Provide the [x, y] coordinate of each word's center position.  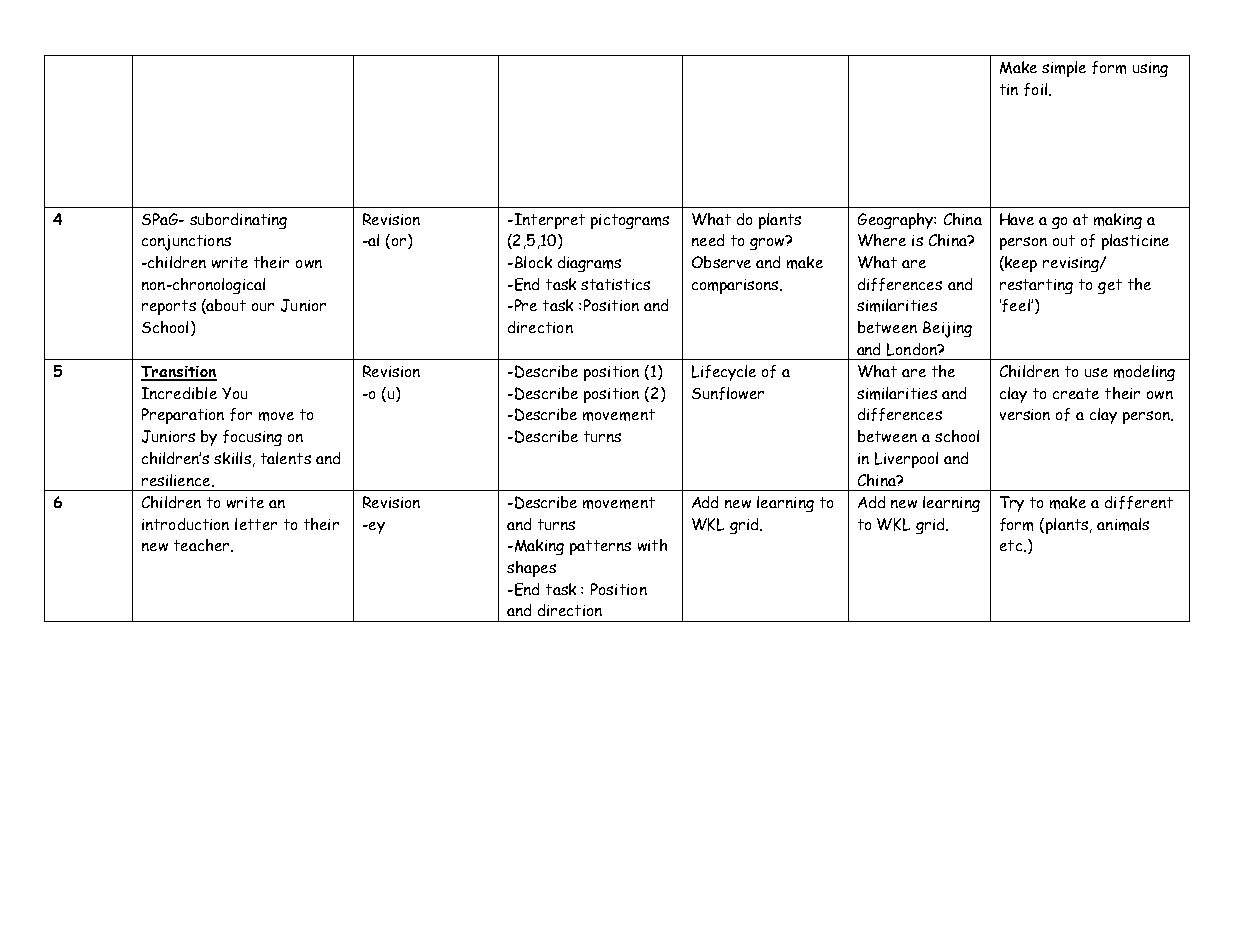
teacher [203, 545]
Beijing [947, 329]
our [263, 307]
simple [1064, 69]
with [652, 545]
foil [1035, 89]
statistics [615, 284]
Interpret [548, 221]
